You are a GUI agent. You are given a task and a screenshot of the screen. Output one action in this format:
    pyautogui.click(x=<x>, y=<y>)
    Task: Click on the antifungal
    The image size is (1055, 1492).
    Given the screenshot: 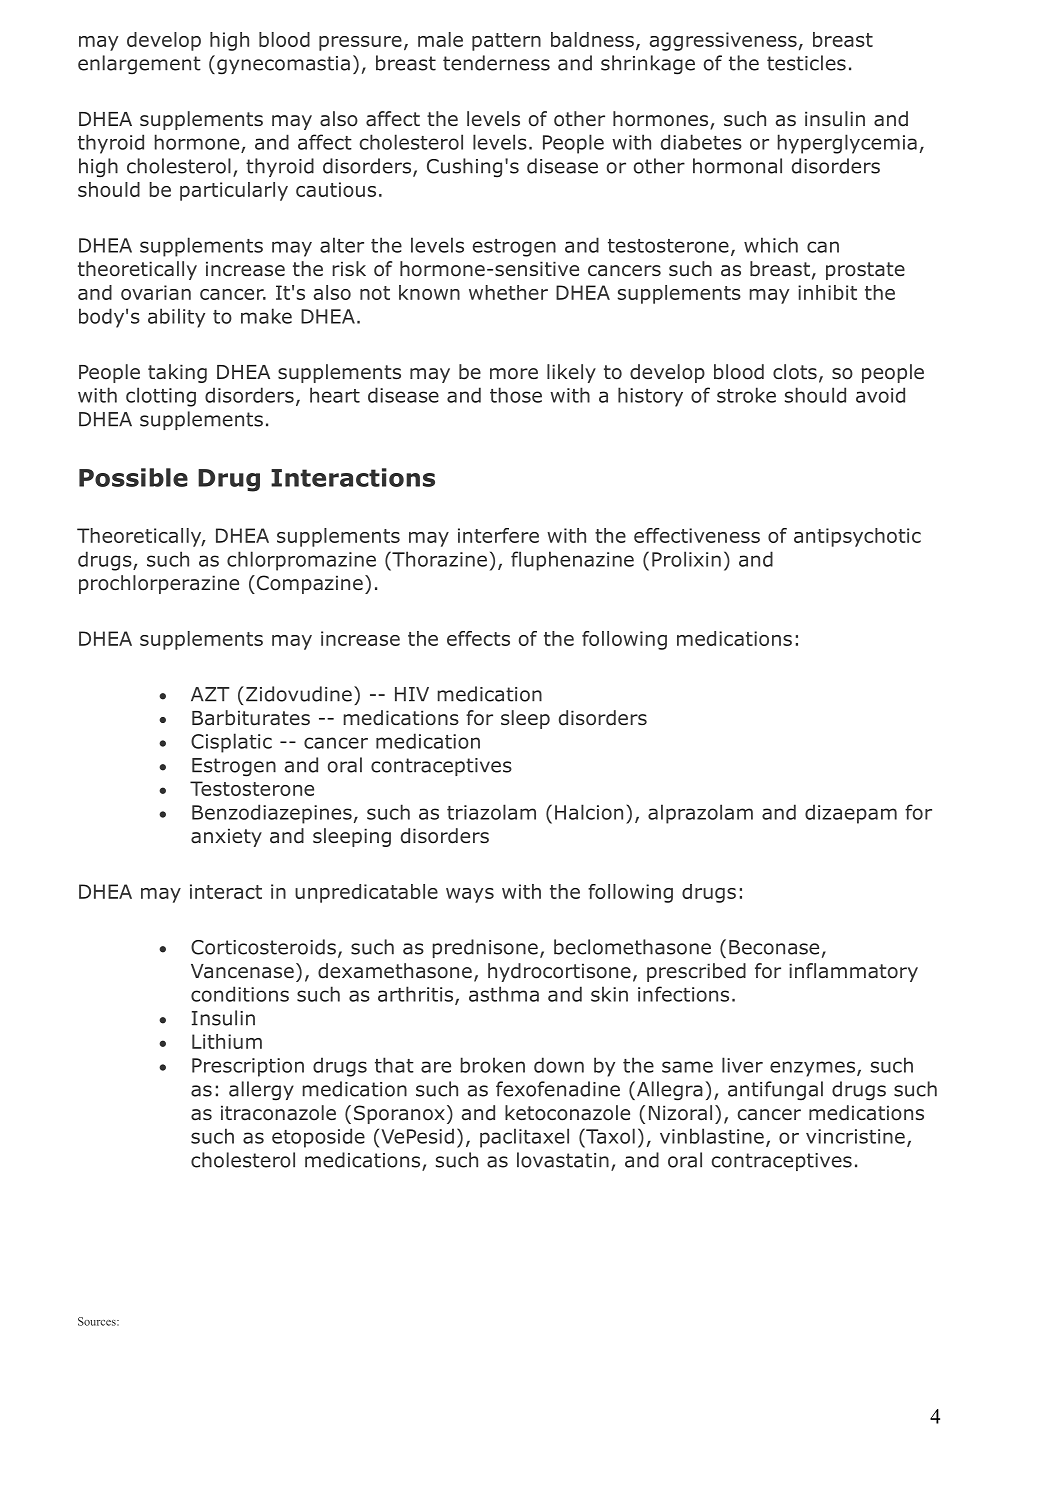 What is the action you would take?
    pyautogui.click(x=775, y=1091)
